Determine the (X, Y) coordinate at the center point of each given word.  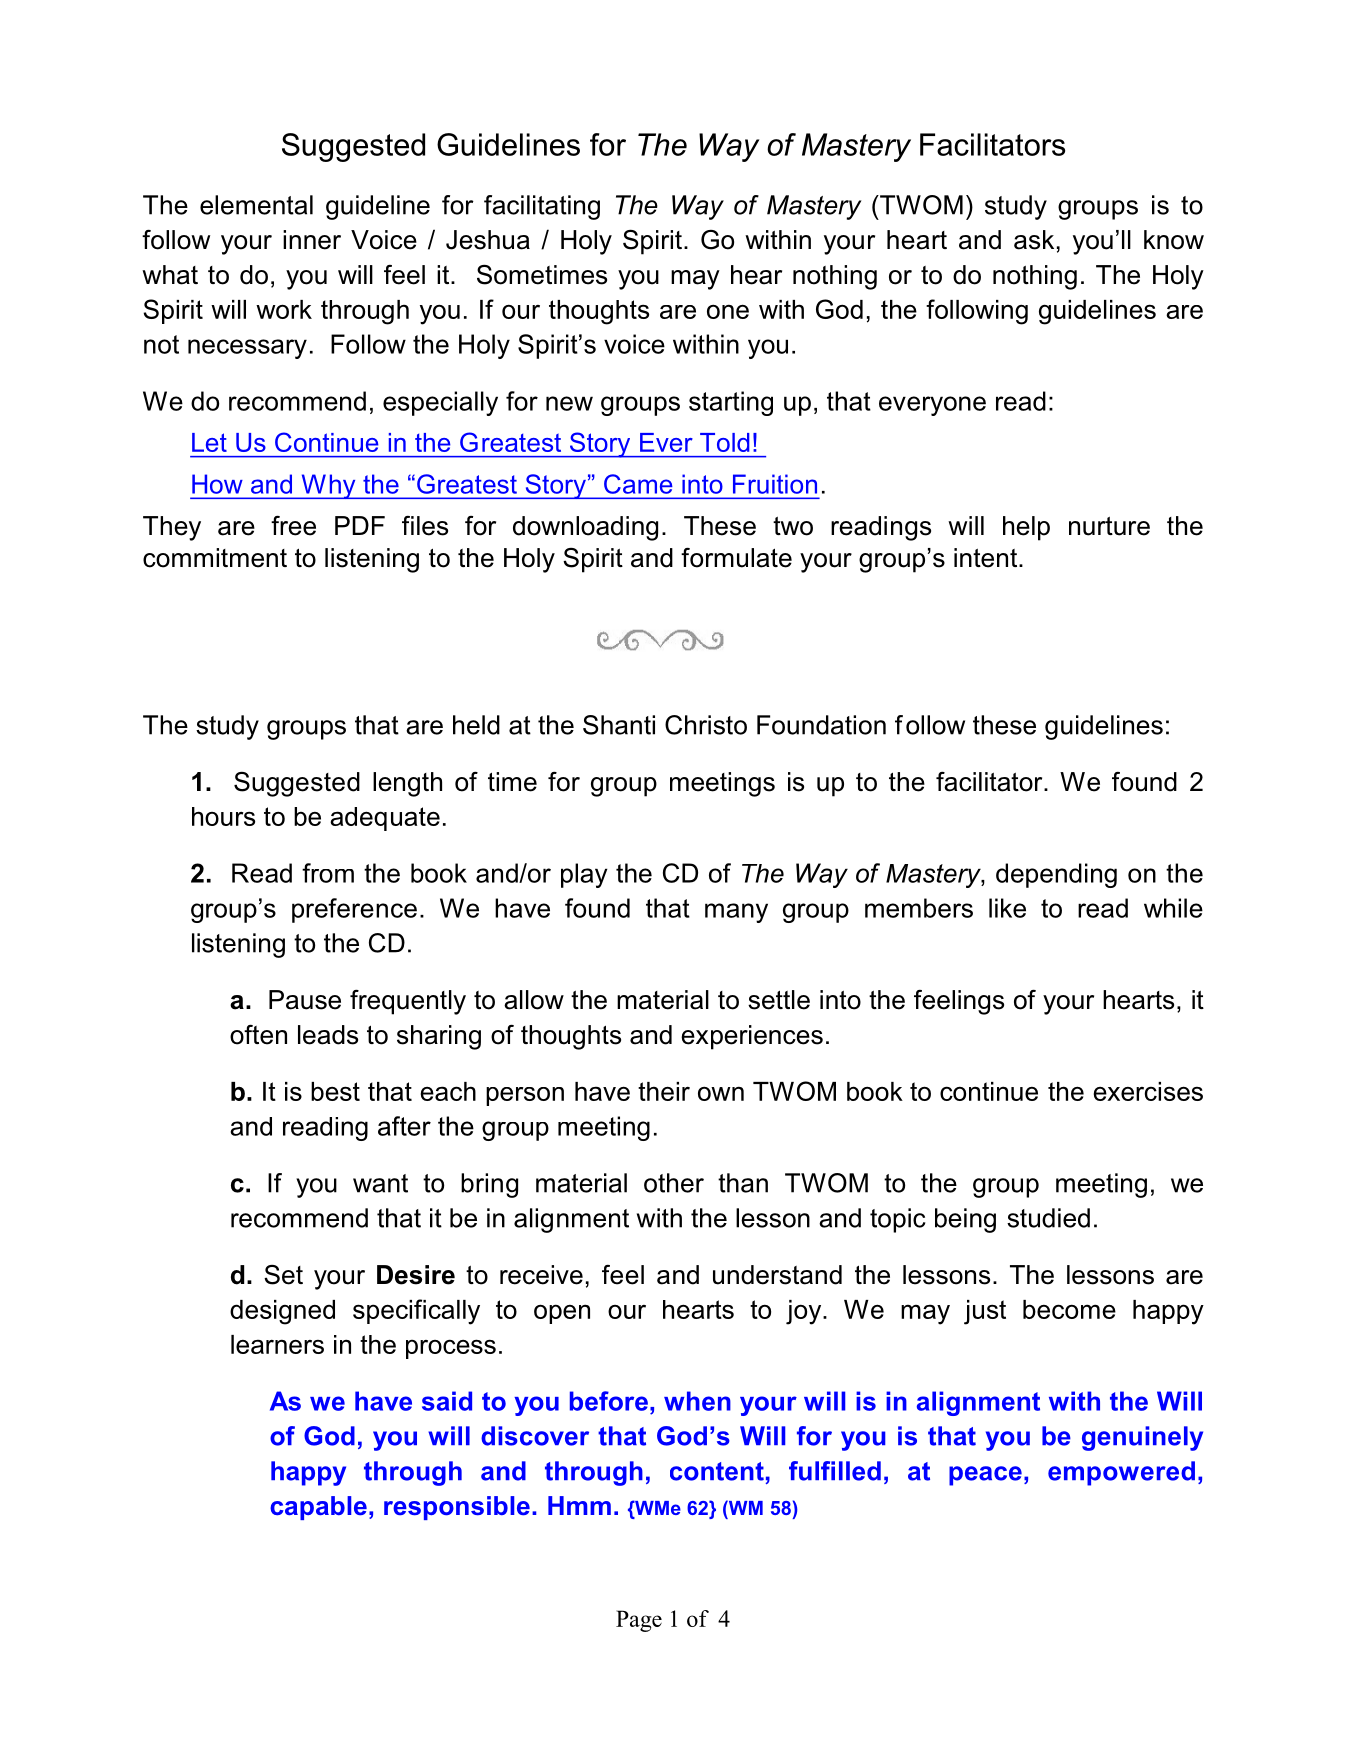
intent (987, 558)
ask (1034, 240)
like (1007, 908)
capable (318, 1508)
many (736, 913)
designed (282, 1312)
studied (1048, 1218)
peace (985, 1476)
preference (354, 910)
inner (312, 240)
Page (639, 1621)
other (674, 1183)
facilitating (542, 207)
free (293, 526)
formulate (736, 558)
